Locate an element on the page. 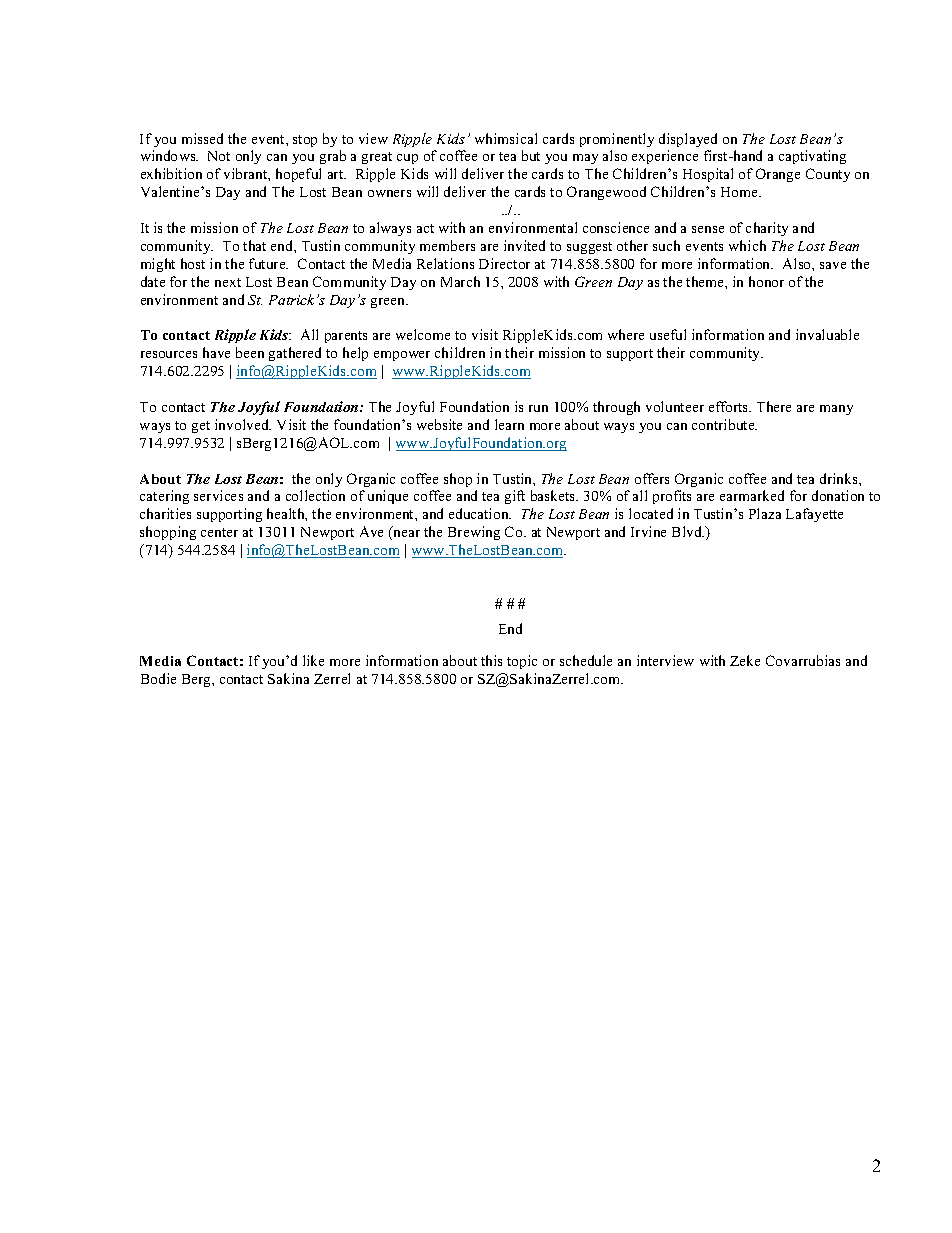 Image resolution: width=952 pixels, height=1233 pixels. earmarked is located at coordinates (752, 495).
